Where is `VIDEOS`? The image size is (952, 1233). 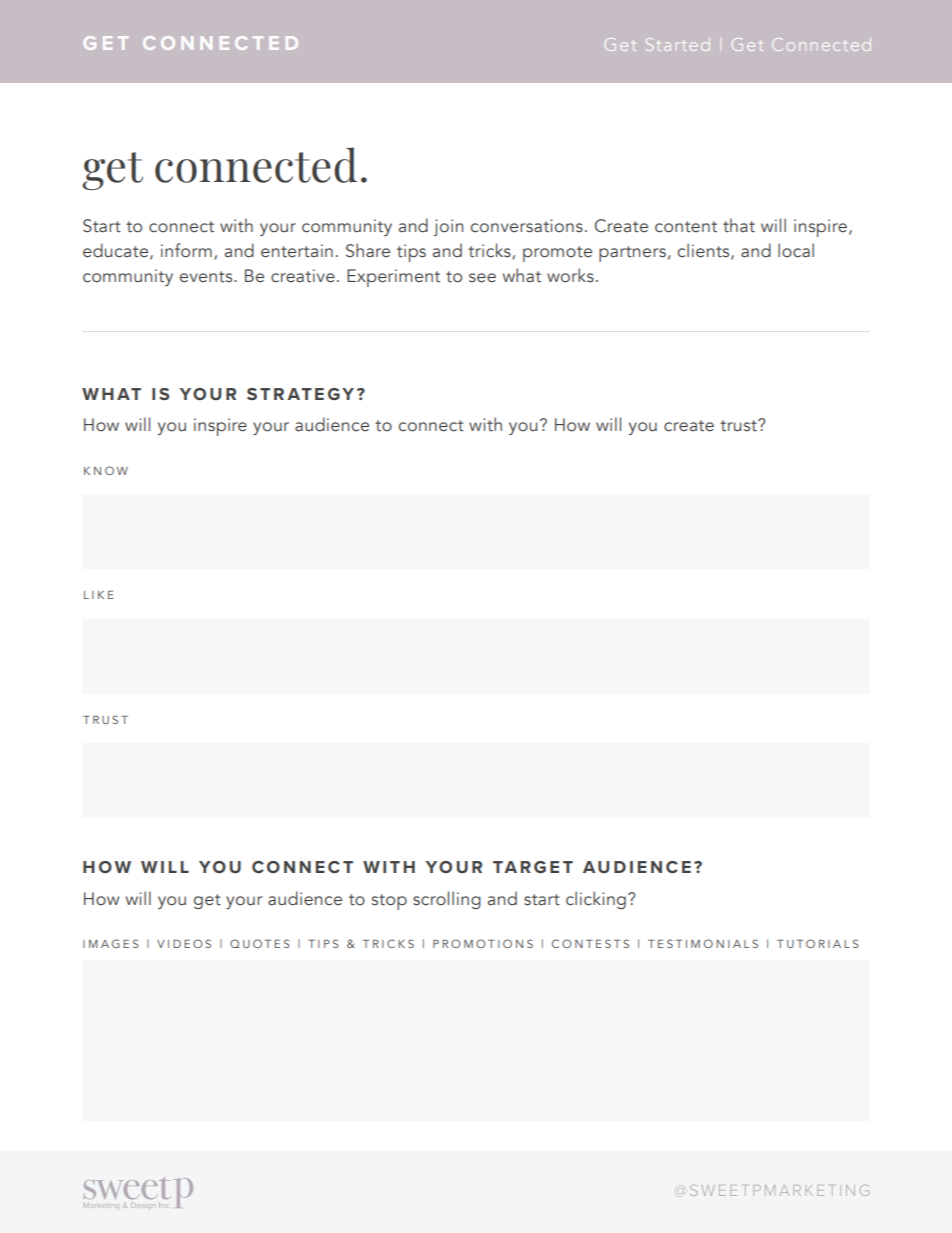 VIDEOS is located at coordinates (184, 943).
